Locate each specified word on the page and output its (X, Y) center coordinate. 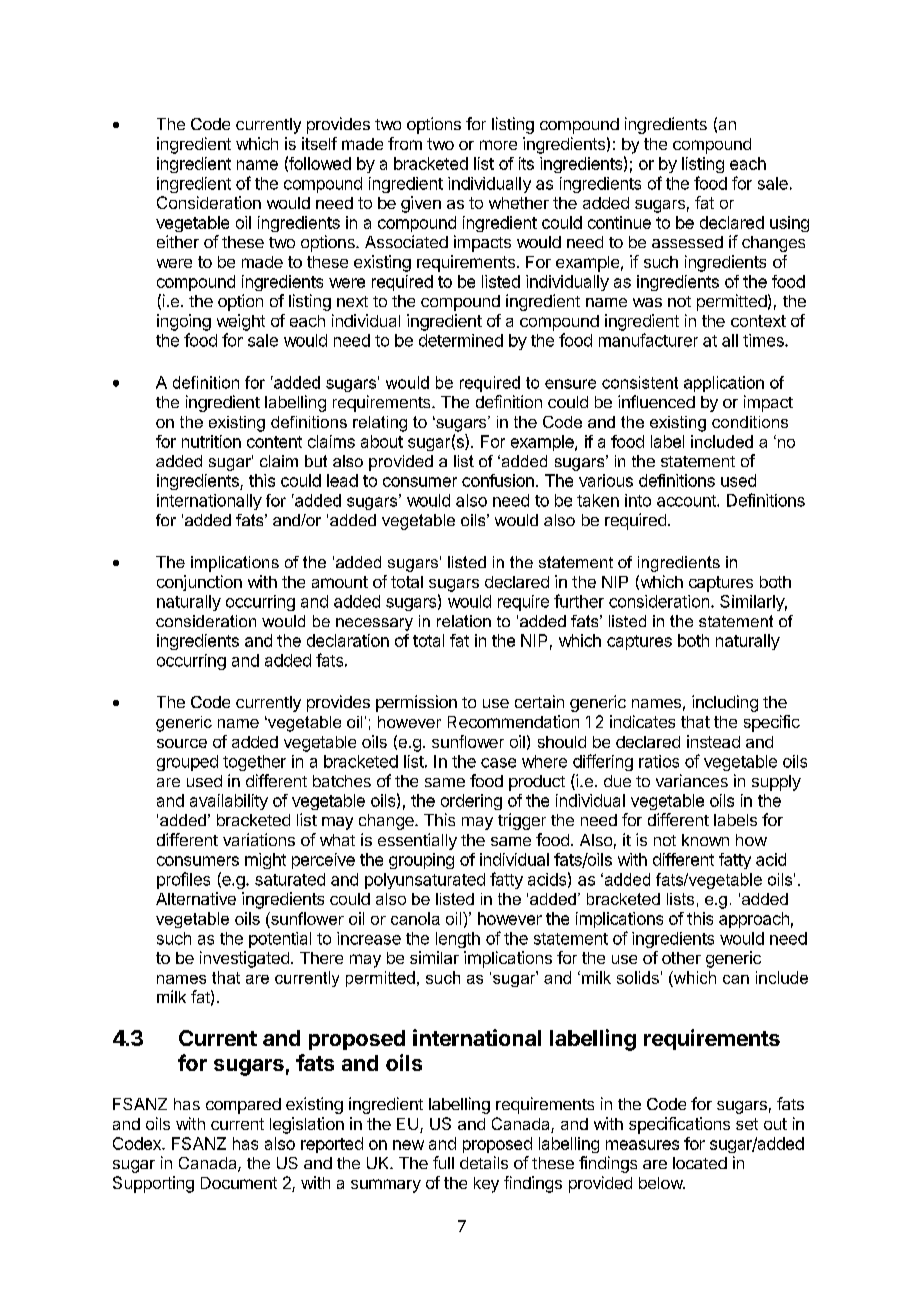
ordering (471, 802)
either (178, 241)
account (687, 501)
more (498, 145)
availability (229, 802)
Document (239, 1183)
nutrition (211, 441)
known (705, 840)
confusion (498, 480)
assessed (687, 242)
